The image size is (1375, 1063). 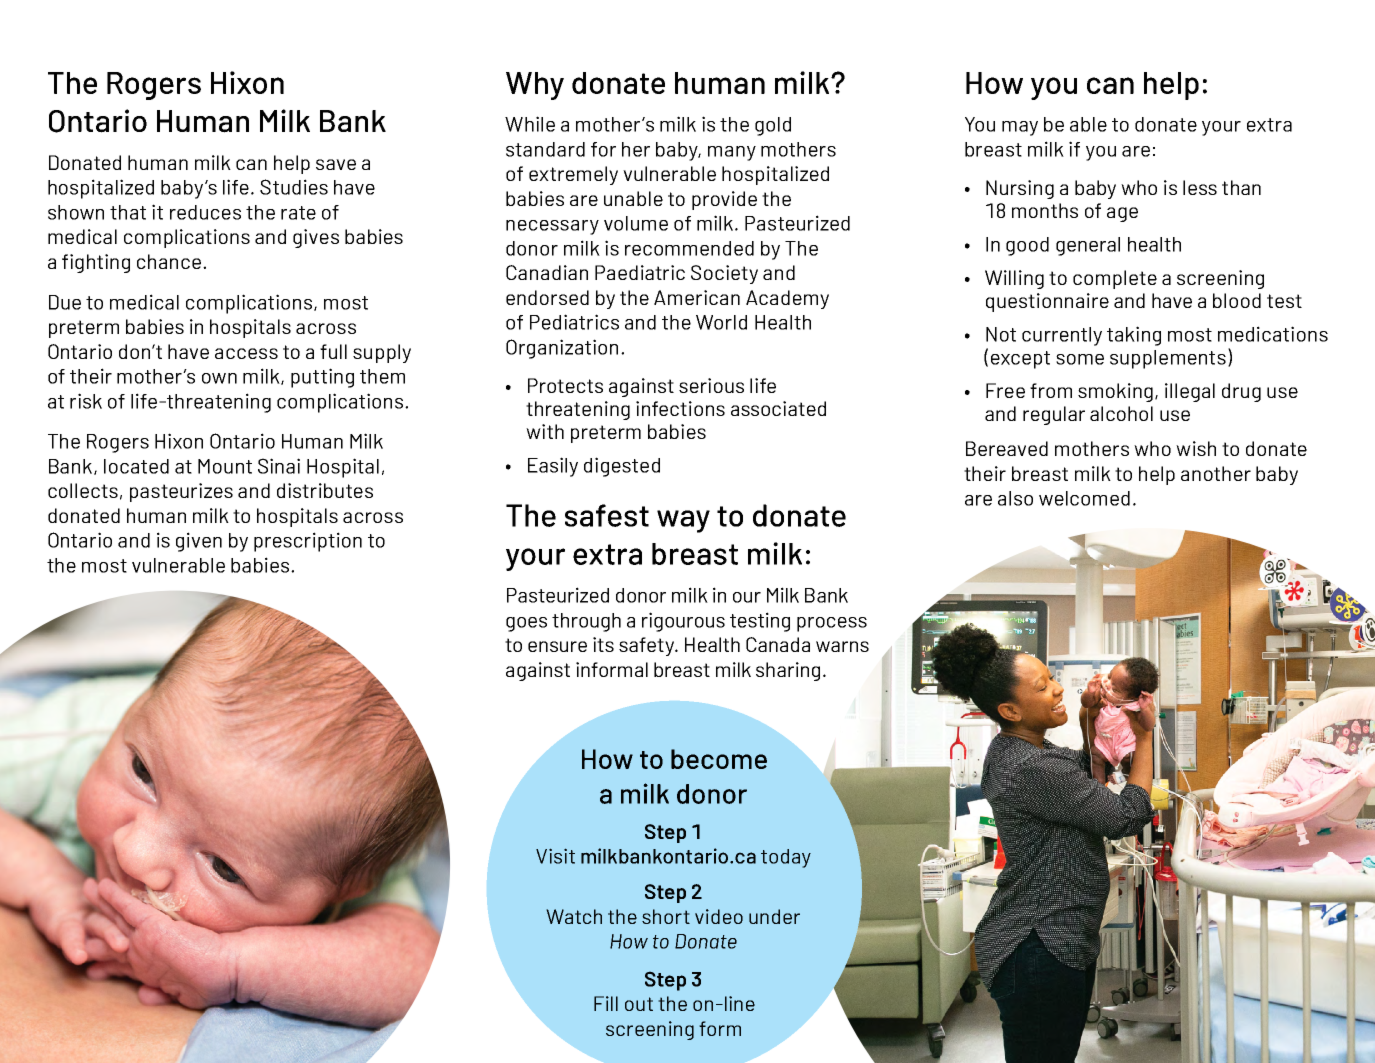 What do you see at coordinates (1084, 498) in the screenshot?
I see `welcomed` at bounding box center [1084, 498].
